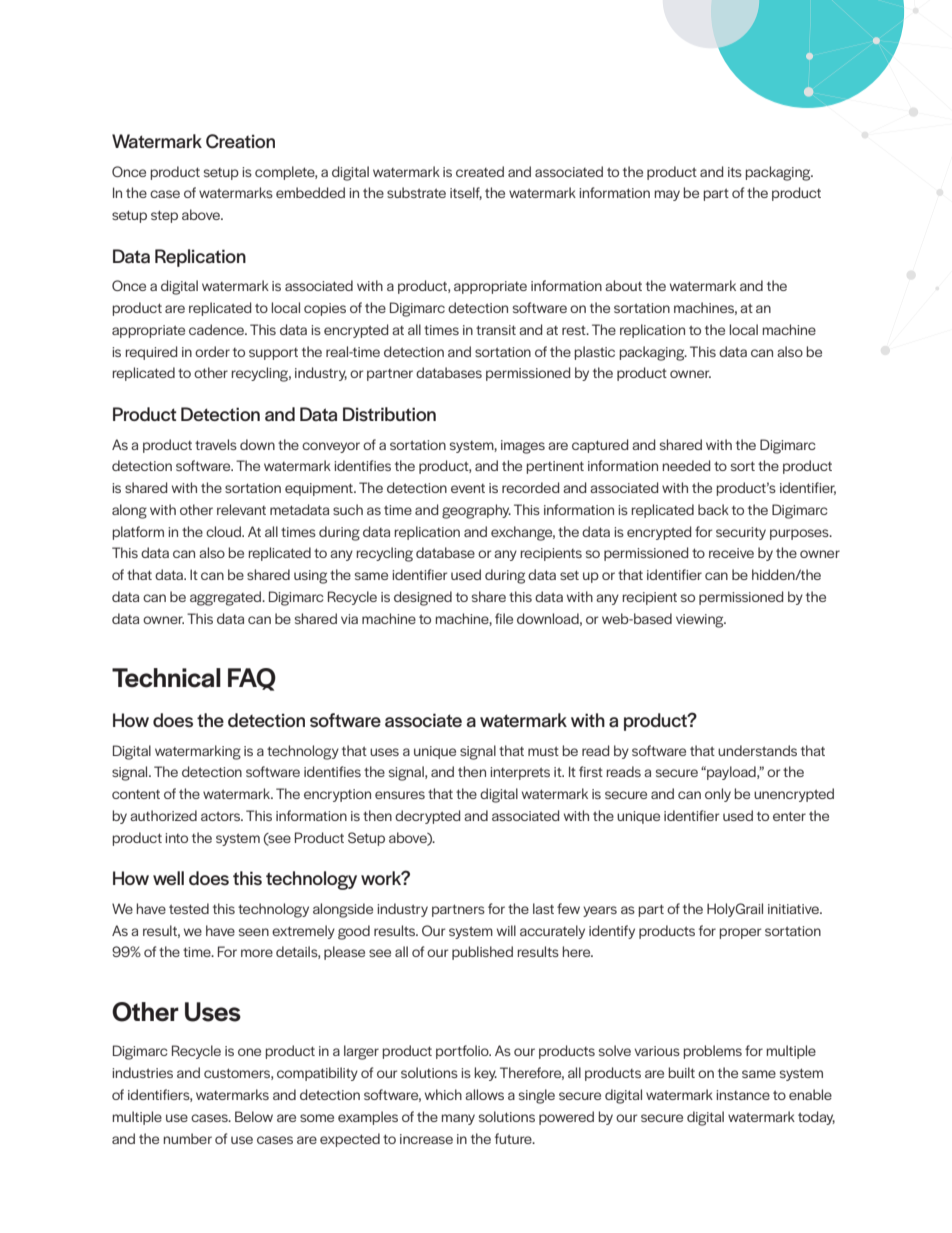 This document has width=952, height=1233. Describe the element at coordinates (254, 1116) in the document. I see `Below` at that location.
